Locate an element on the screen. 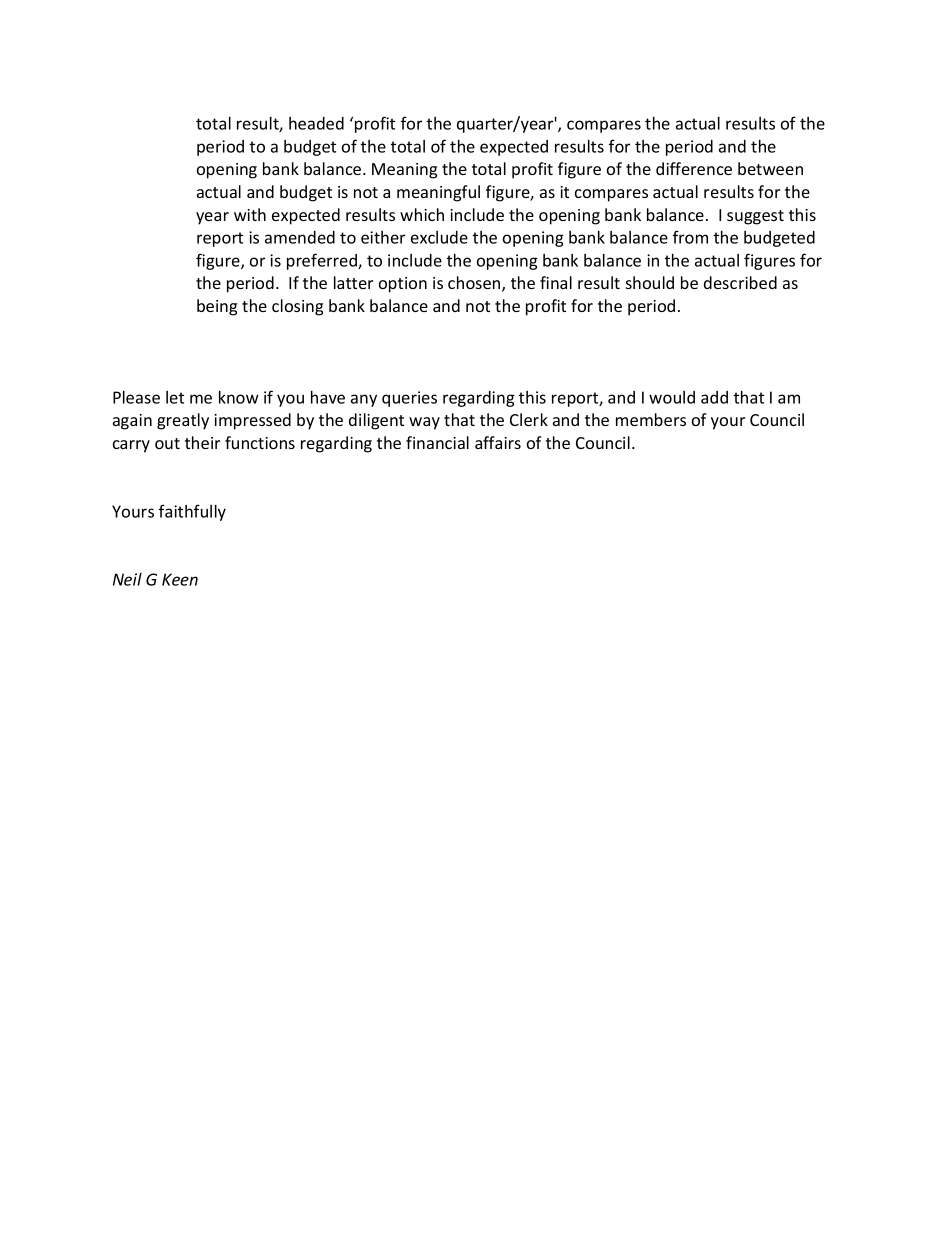 The image size is (952, 1233). exclude is located at coordinates (439, 237).
